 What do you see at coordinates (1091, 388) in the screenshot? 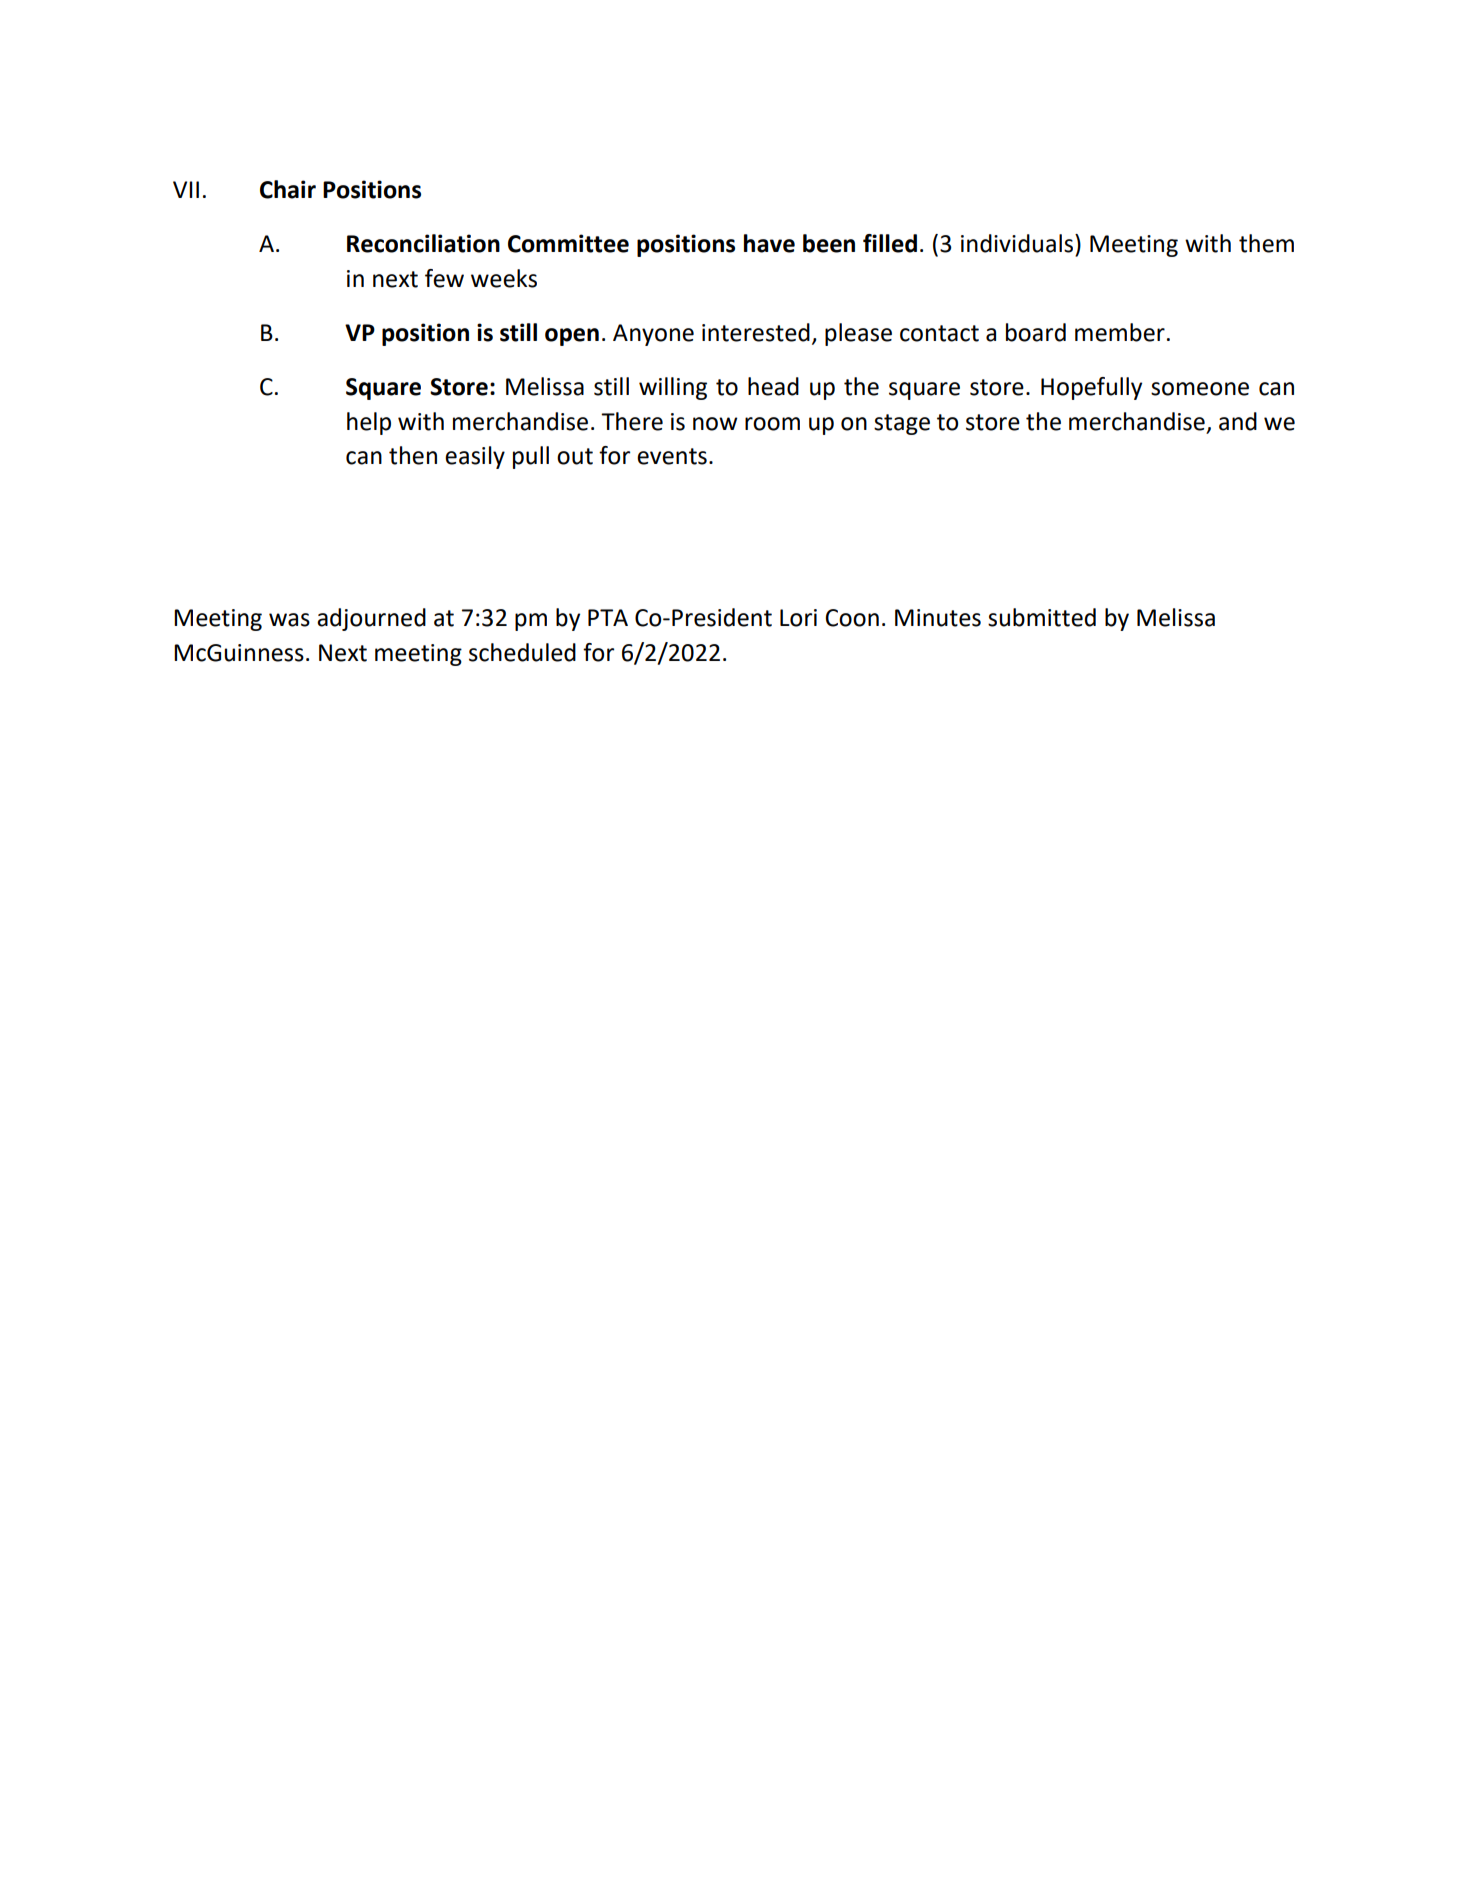
I see `Hopefully` at bounding box center [1091, 388].
